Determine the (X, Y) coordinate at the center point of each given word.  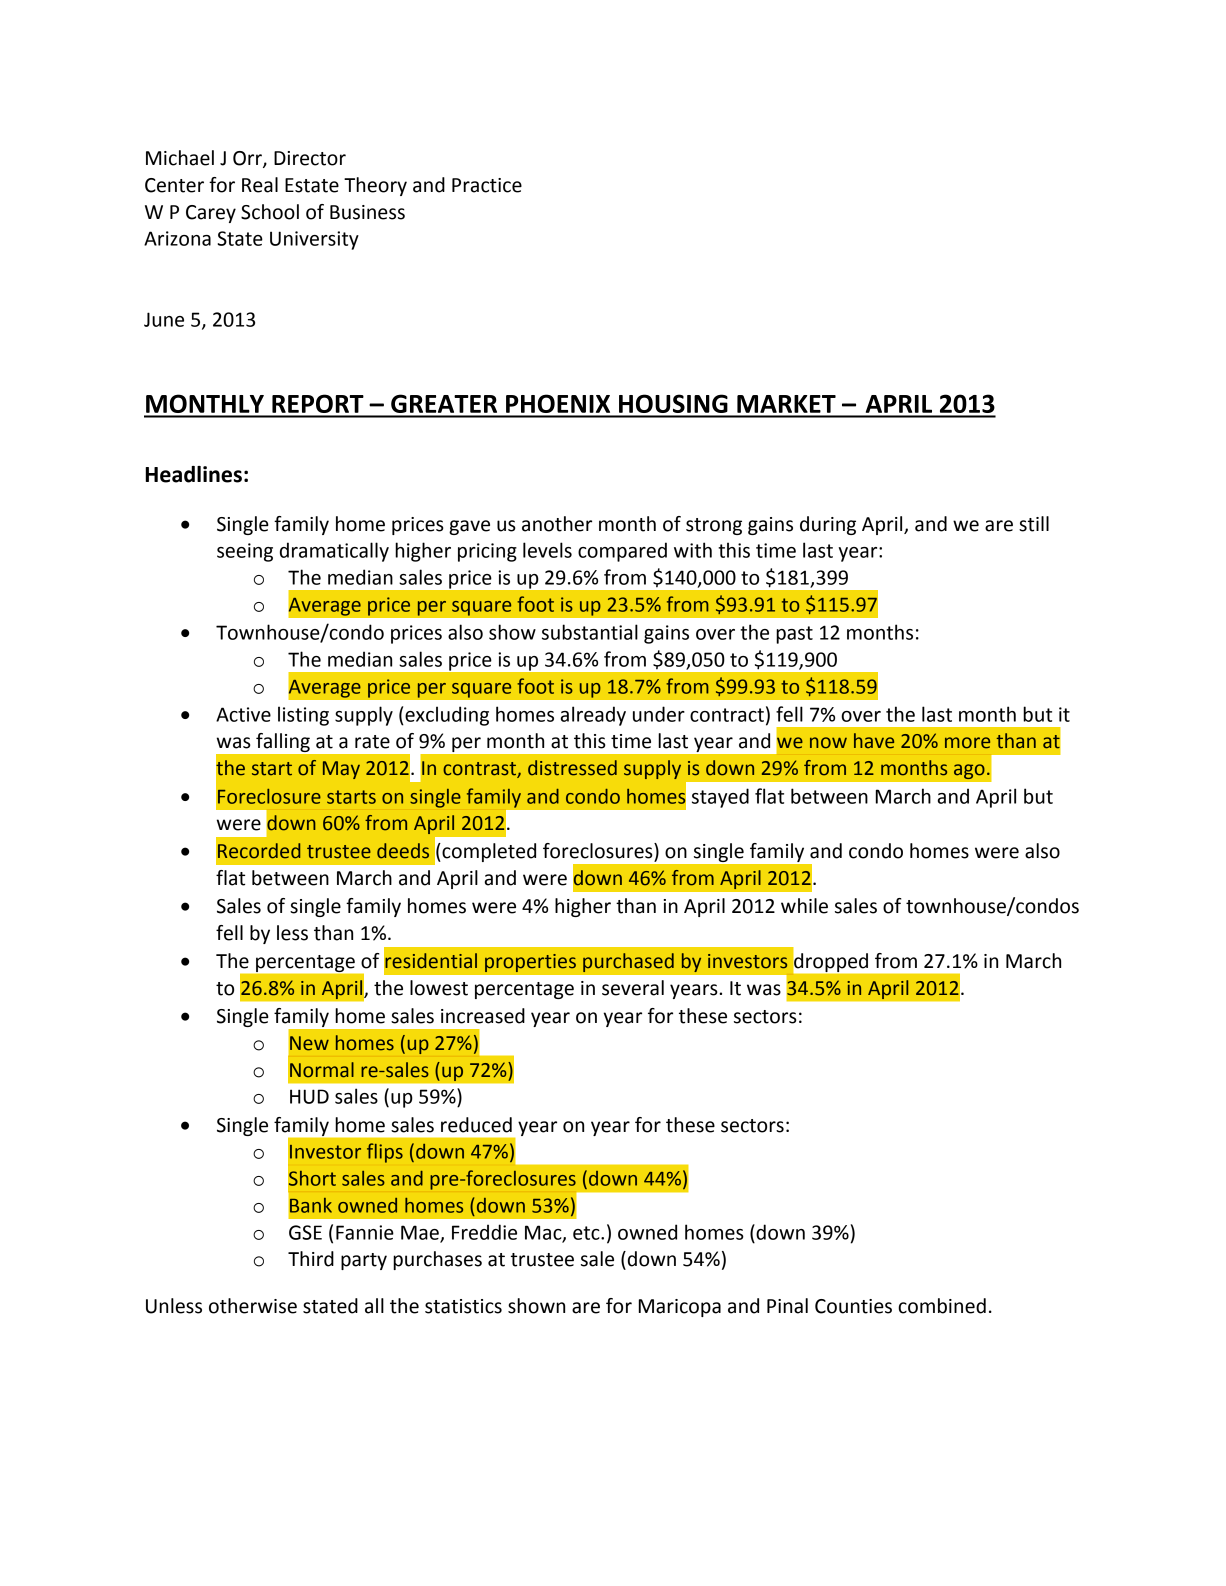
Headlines (193, 474)
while (804, 906)
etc (587, 1233)
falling (283, 742)
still (1034, 524)
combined (942, 1306)
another (557, 524)
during (828, 525)
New (309, 1043)
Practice (487, 185)
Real (260, 185)
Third (311, 1259)
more (967, 743)
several (633, 988)
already (593, 716)
